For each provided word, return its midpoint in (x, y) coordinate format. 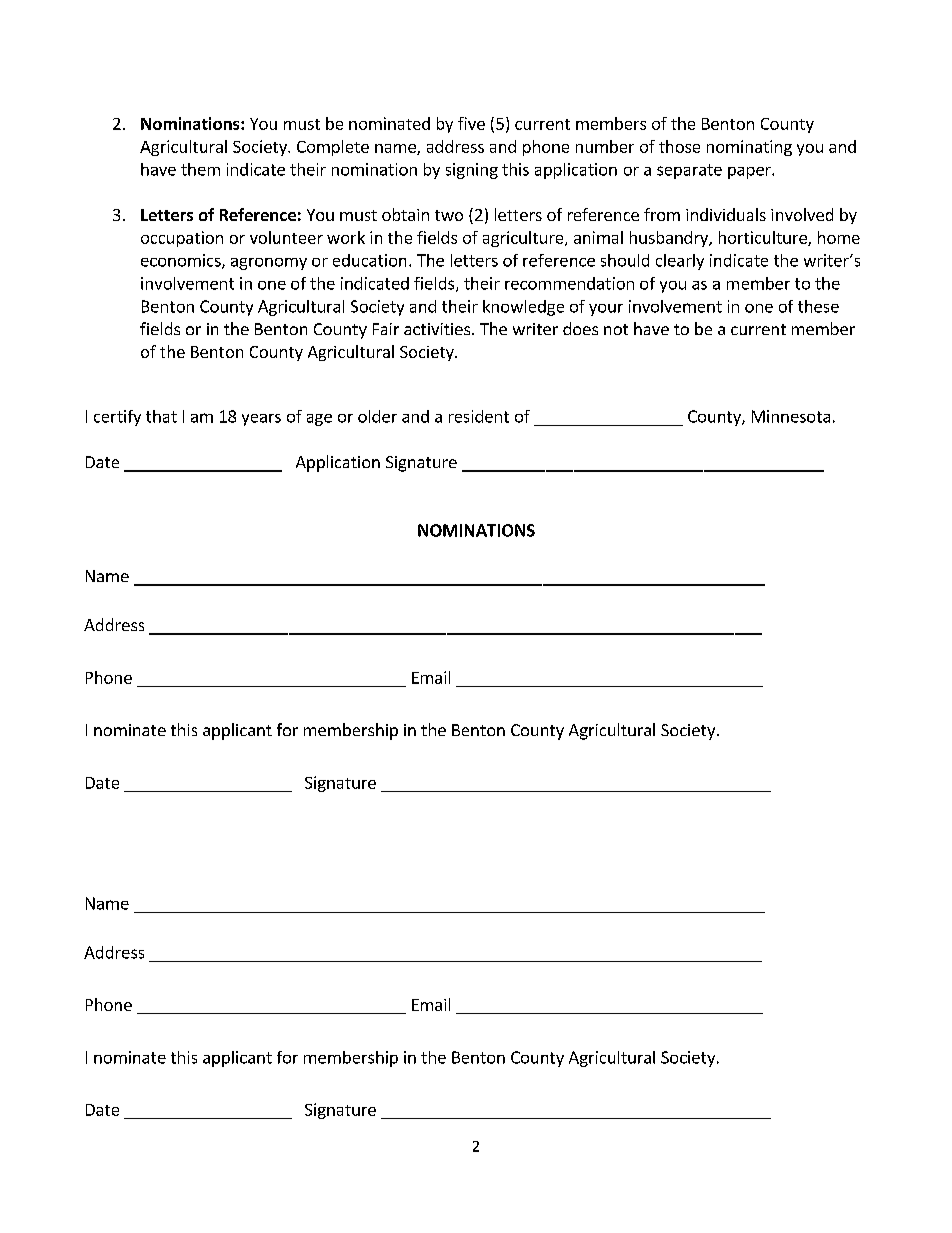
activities (437, 329)
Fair (386, 329)
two (449, 215)
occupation (182, 239)
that (161, 416)
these (818, 306)
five (471, 123)
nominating (749, 148)
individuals (726, 214)
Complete (333, 148)
